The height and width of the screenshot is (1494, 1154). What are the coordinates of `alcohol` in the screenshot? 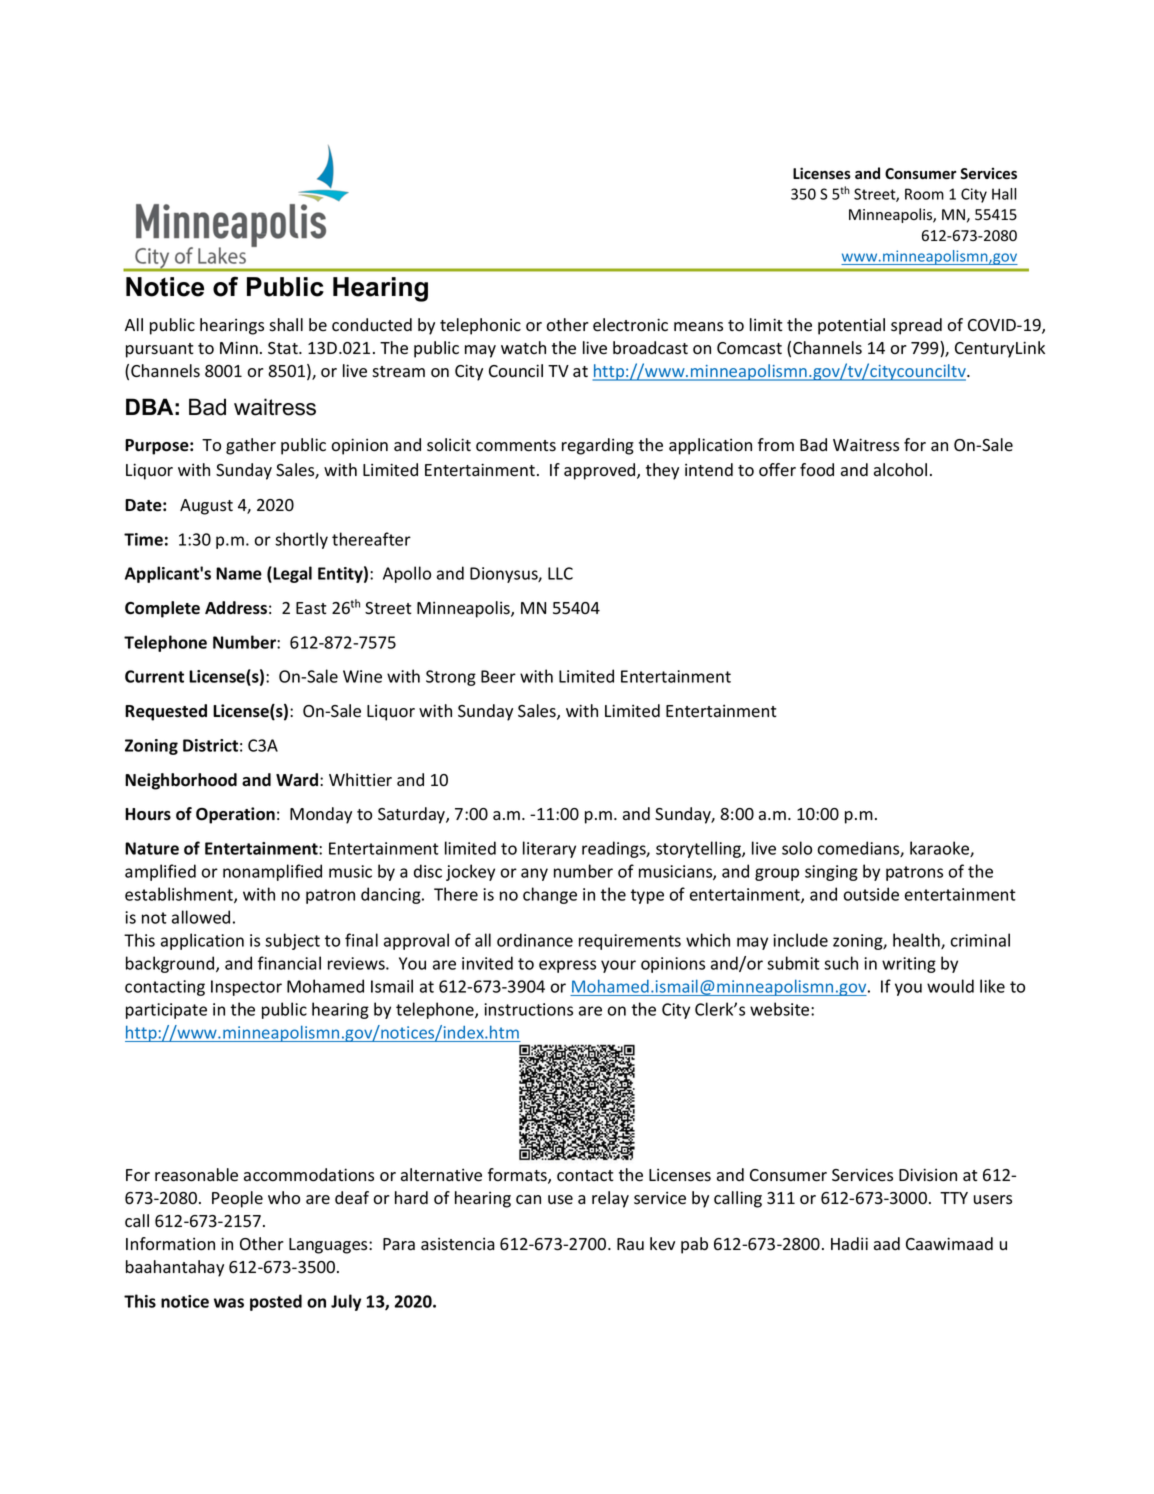 It's located at (900, 470).
